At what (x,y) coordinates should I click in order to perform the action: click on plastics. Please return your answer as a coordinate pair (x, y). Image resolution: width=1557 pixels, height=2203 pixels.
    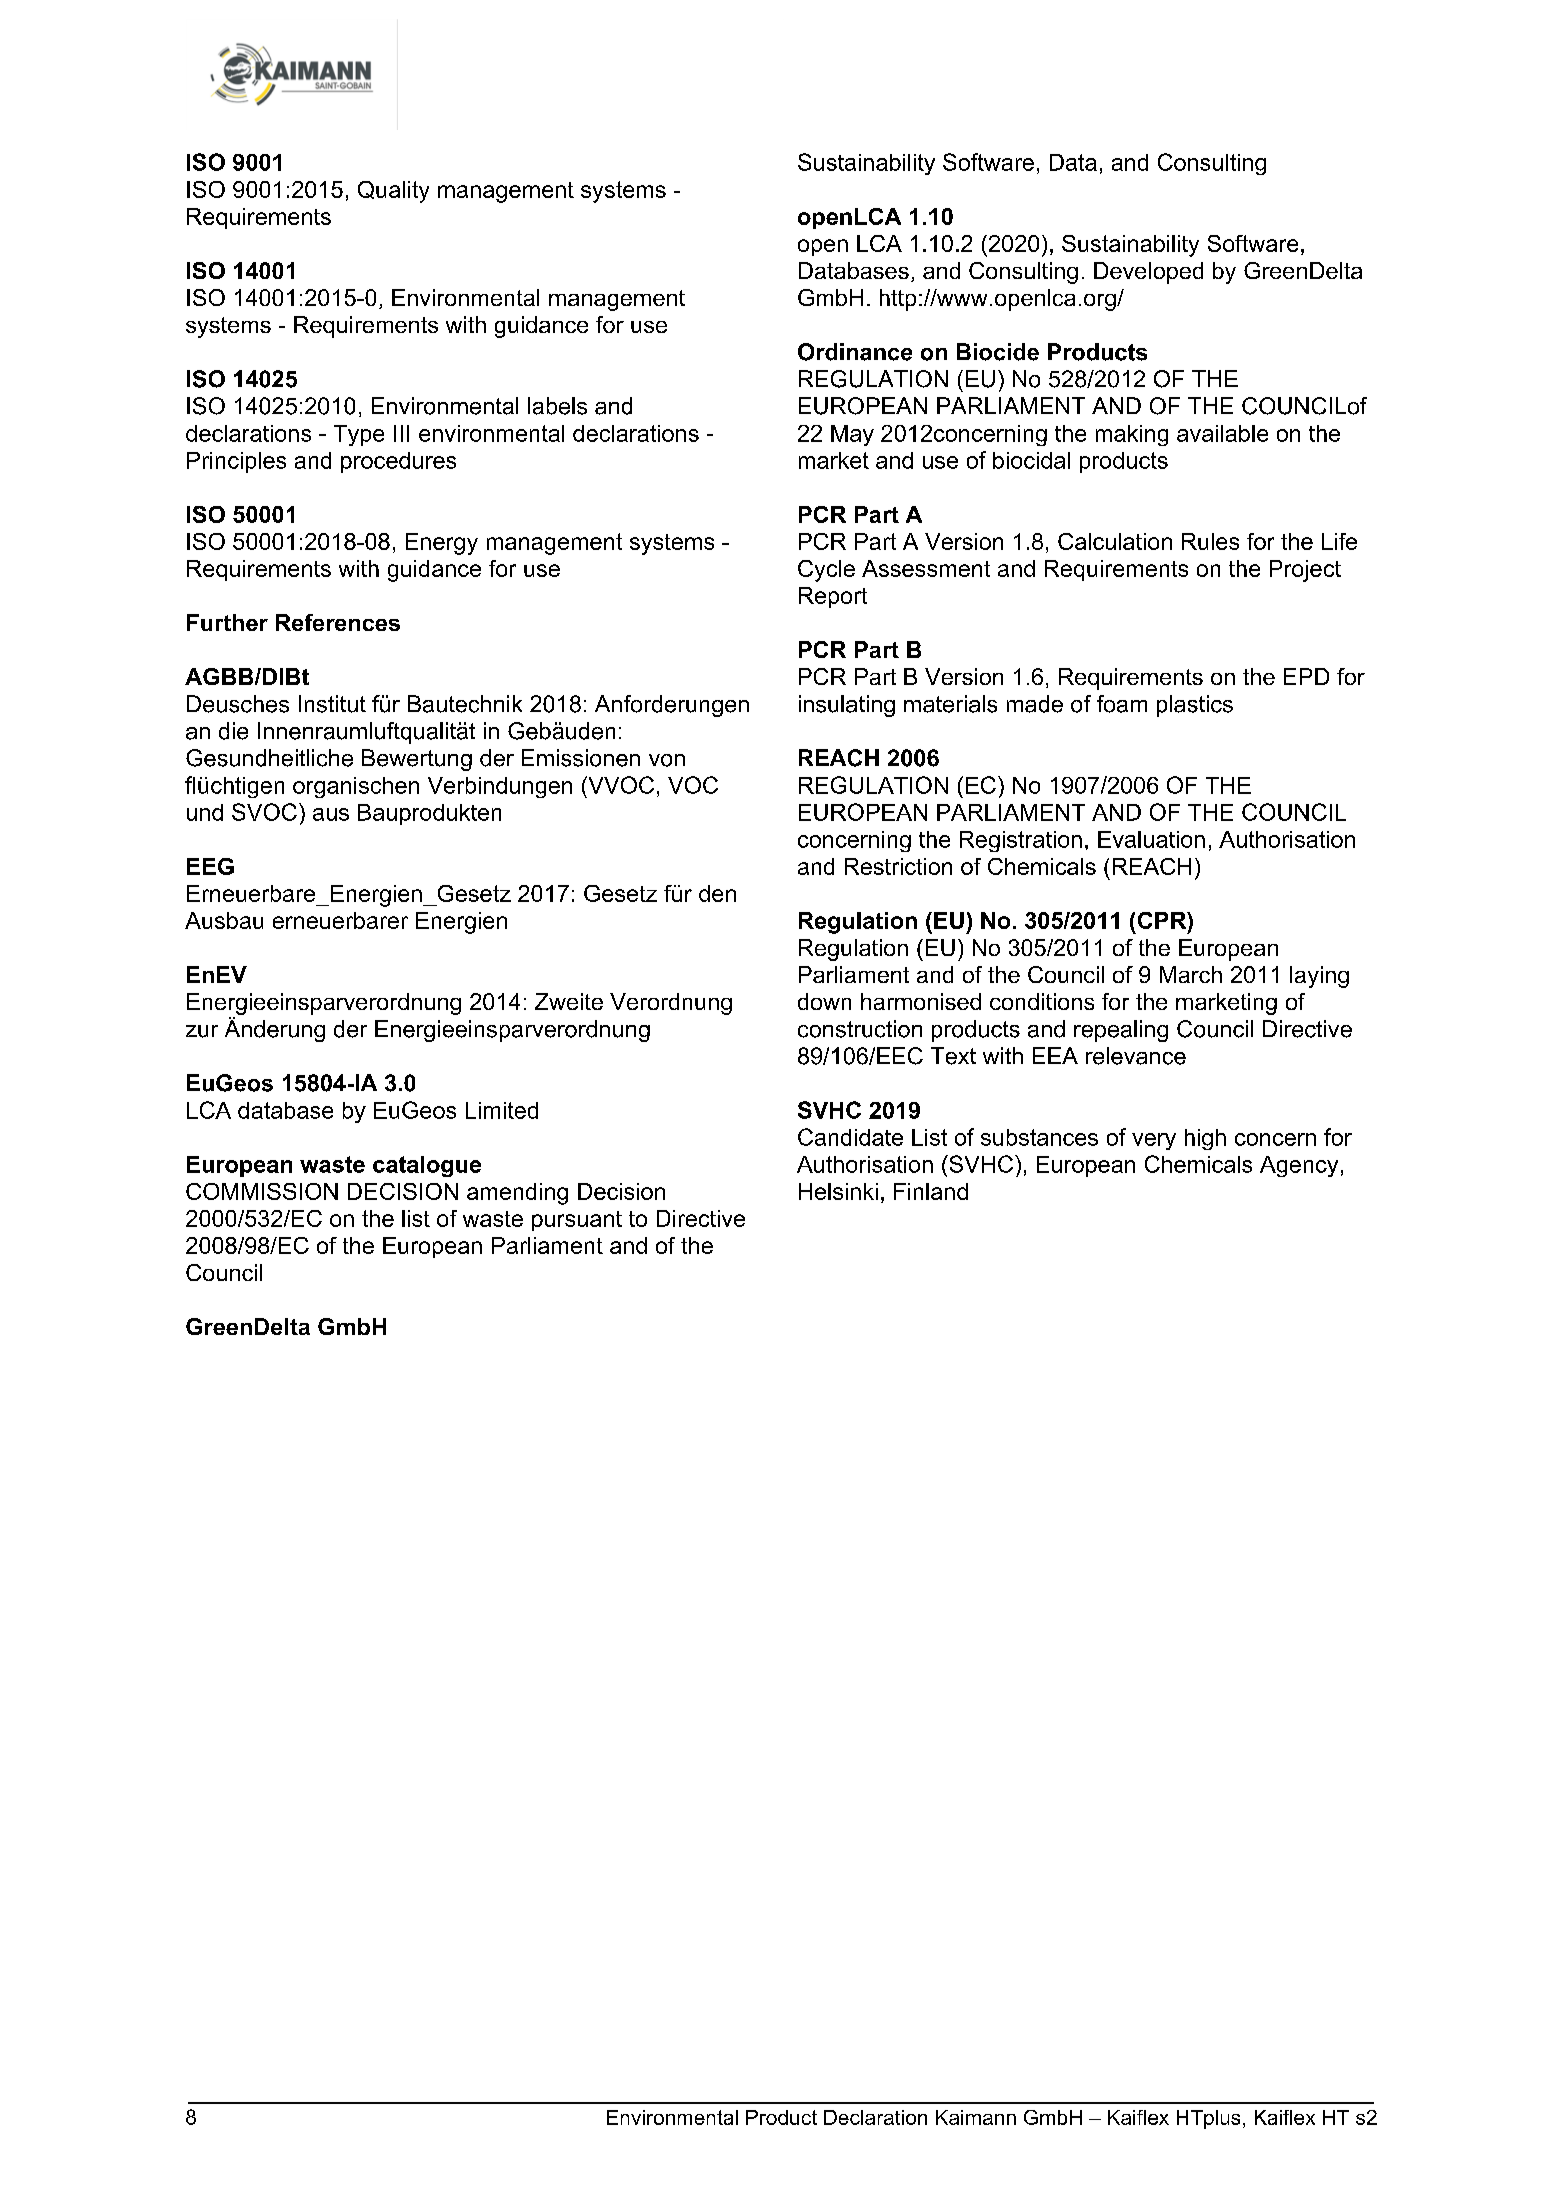
    Looking at the image, I should click on (1195, 706).
